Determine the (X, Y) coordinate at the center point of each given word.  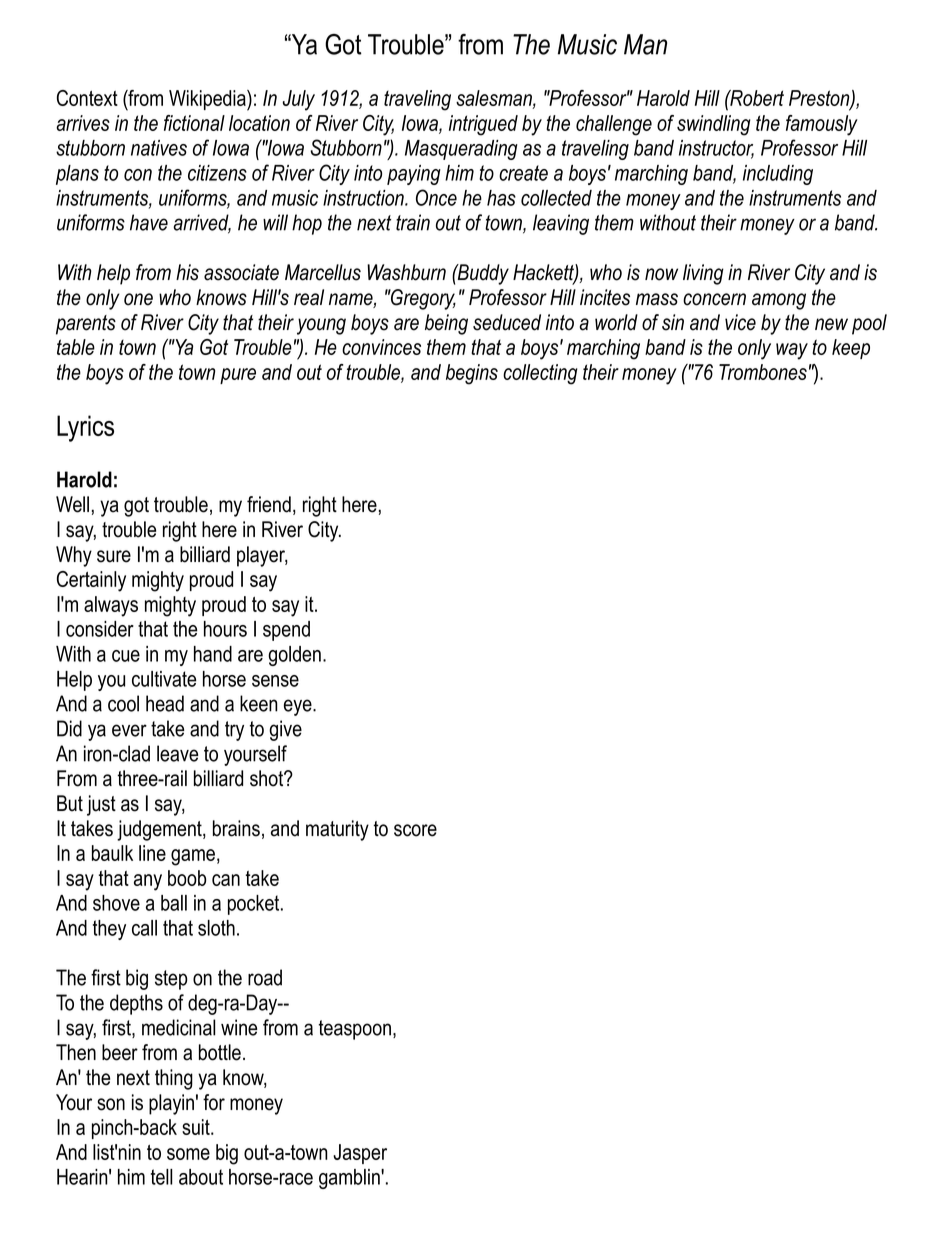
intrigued (483, 125)
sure (114, 556)
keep (851, 349)
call (144, 928)
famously (822, 125)
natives (159, 148)
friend (269, 504)
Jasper (360, 1154)
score (415, 830)
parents (86, 325)
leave (177, 753)
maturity (337, 830)
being (446, 324)
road (265, 977)
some (188, 1154)
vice (740, 322)
